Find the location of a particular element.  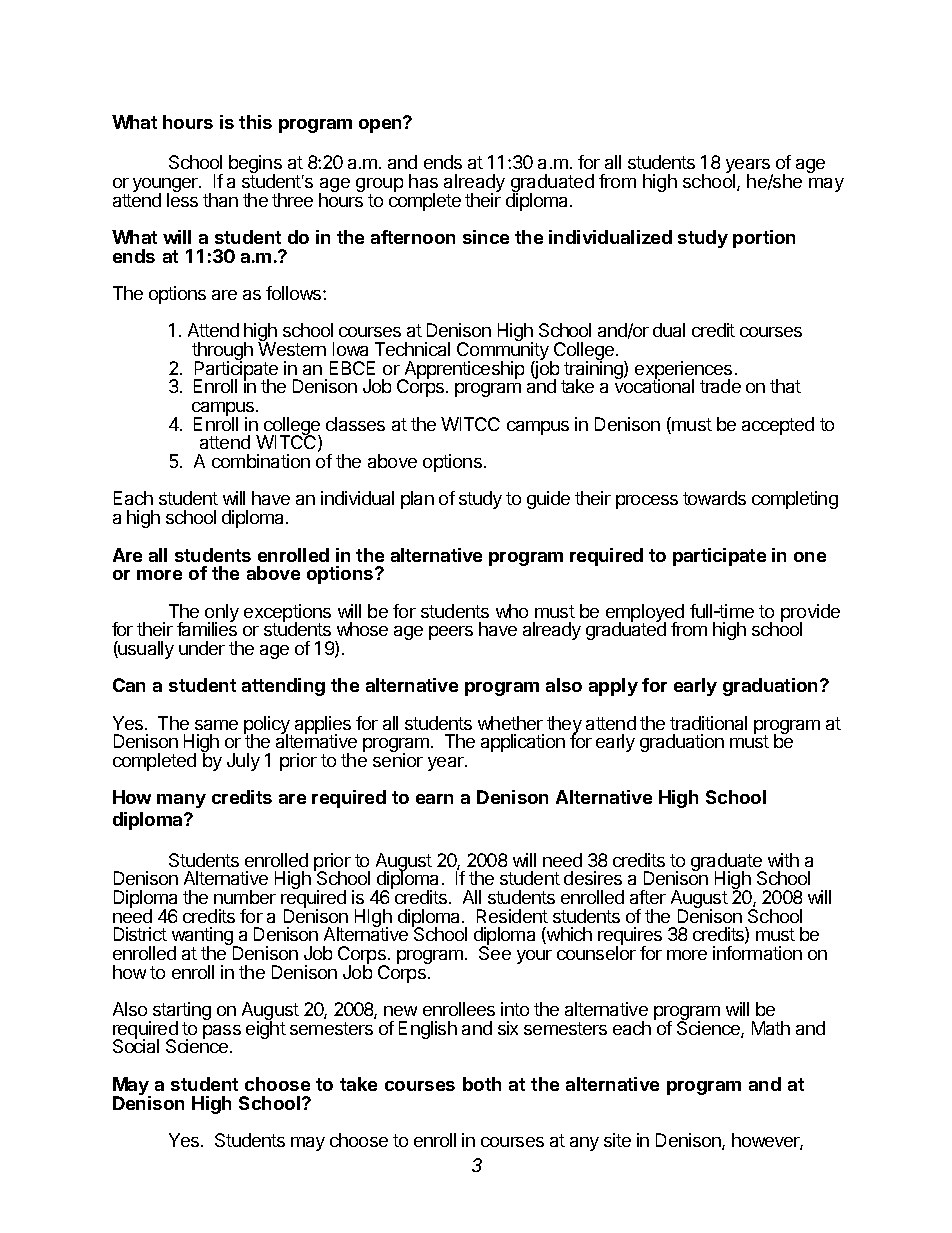

many is located at coordinates (181, 801).
